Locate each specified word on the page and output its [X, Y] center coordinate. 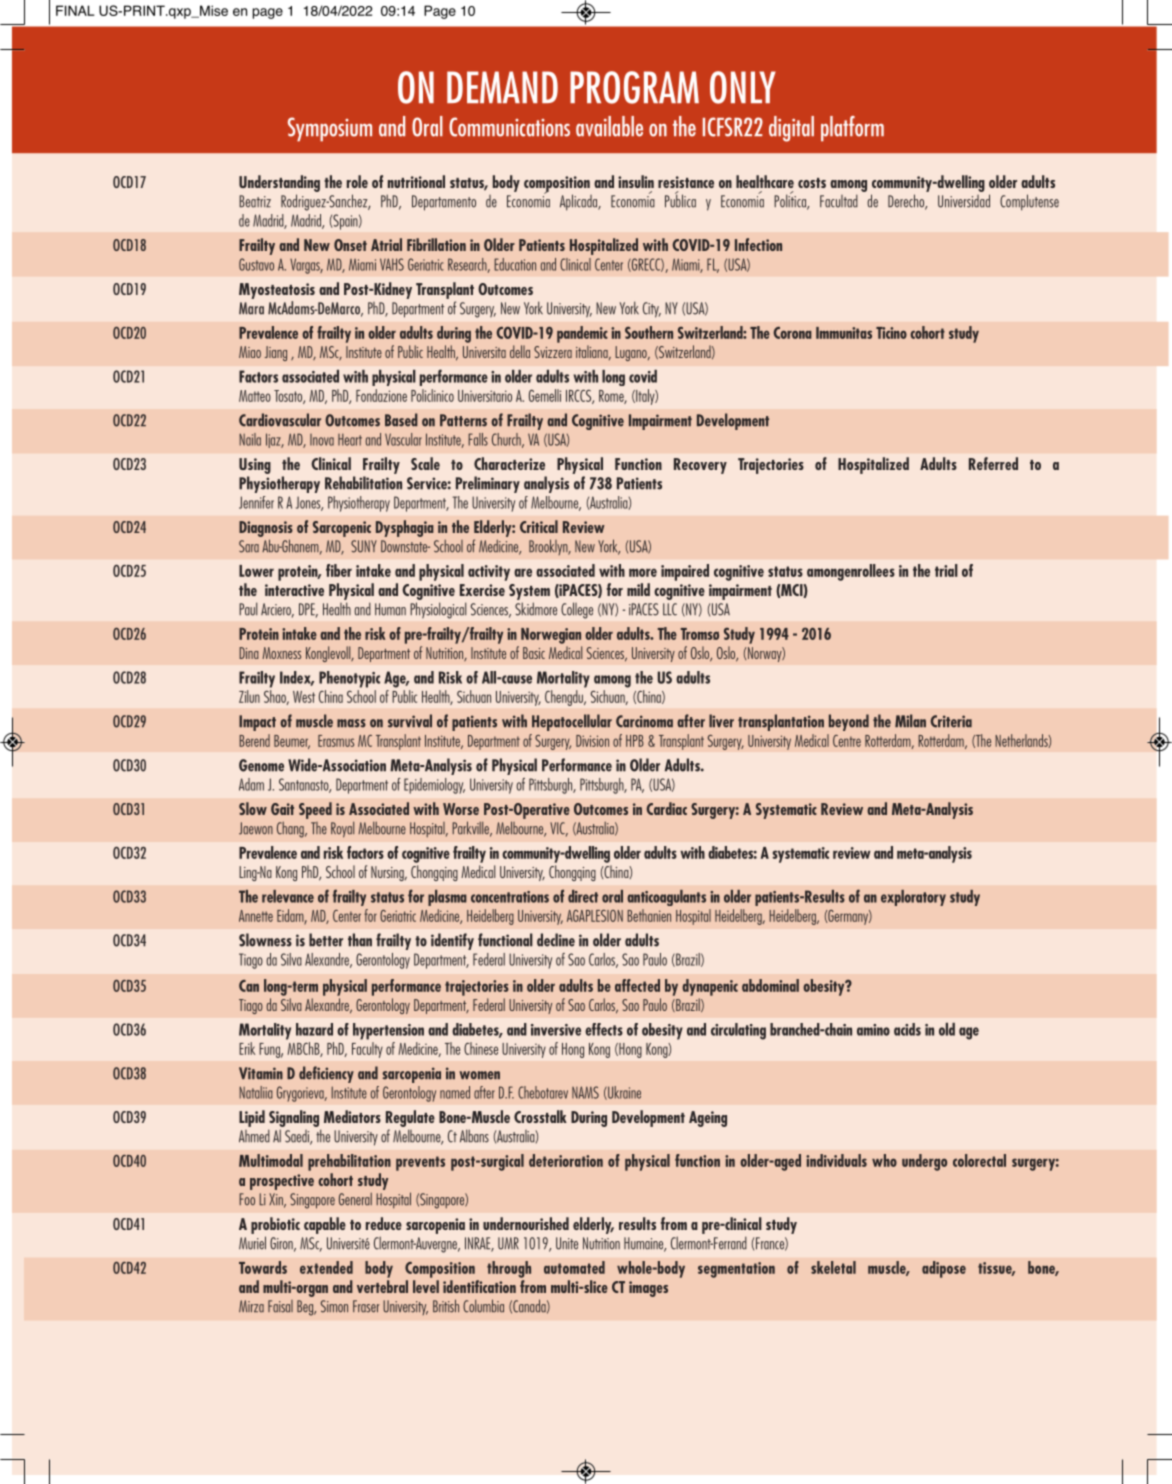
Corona [792, 333]
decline [556, 940]
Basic [534, 653]
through [509, 1269]
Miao [250, 352]
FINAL [75, 10]
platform [852, 129]
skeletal [833, 1267]
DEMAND [502, 87]
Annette [256, 916]
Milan [910, 721]
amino [873, 1030]
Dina [249, 653]
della [520, 351]
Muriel [252, 1243]
